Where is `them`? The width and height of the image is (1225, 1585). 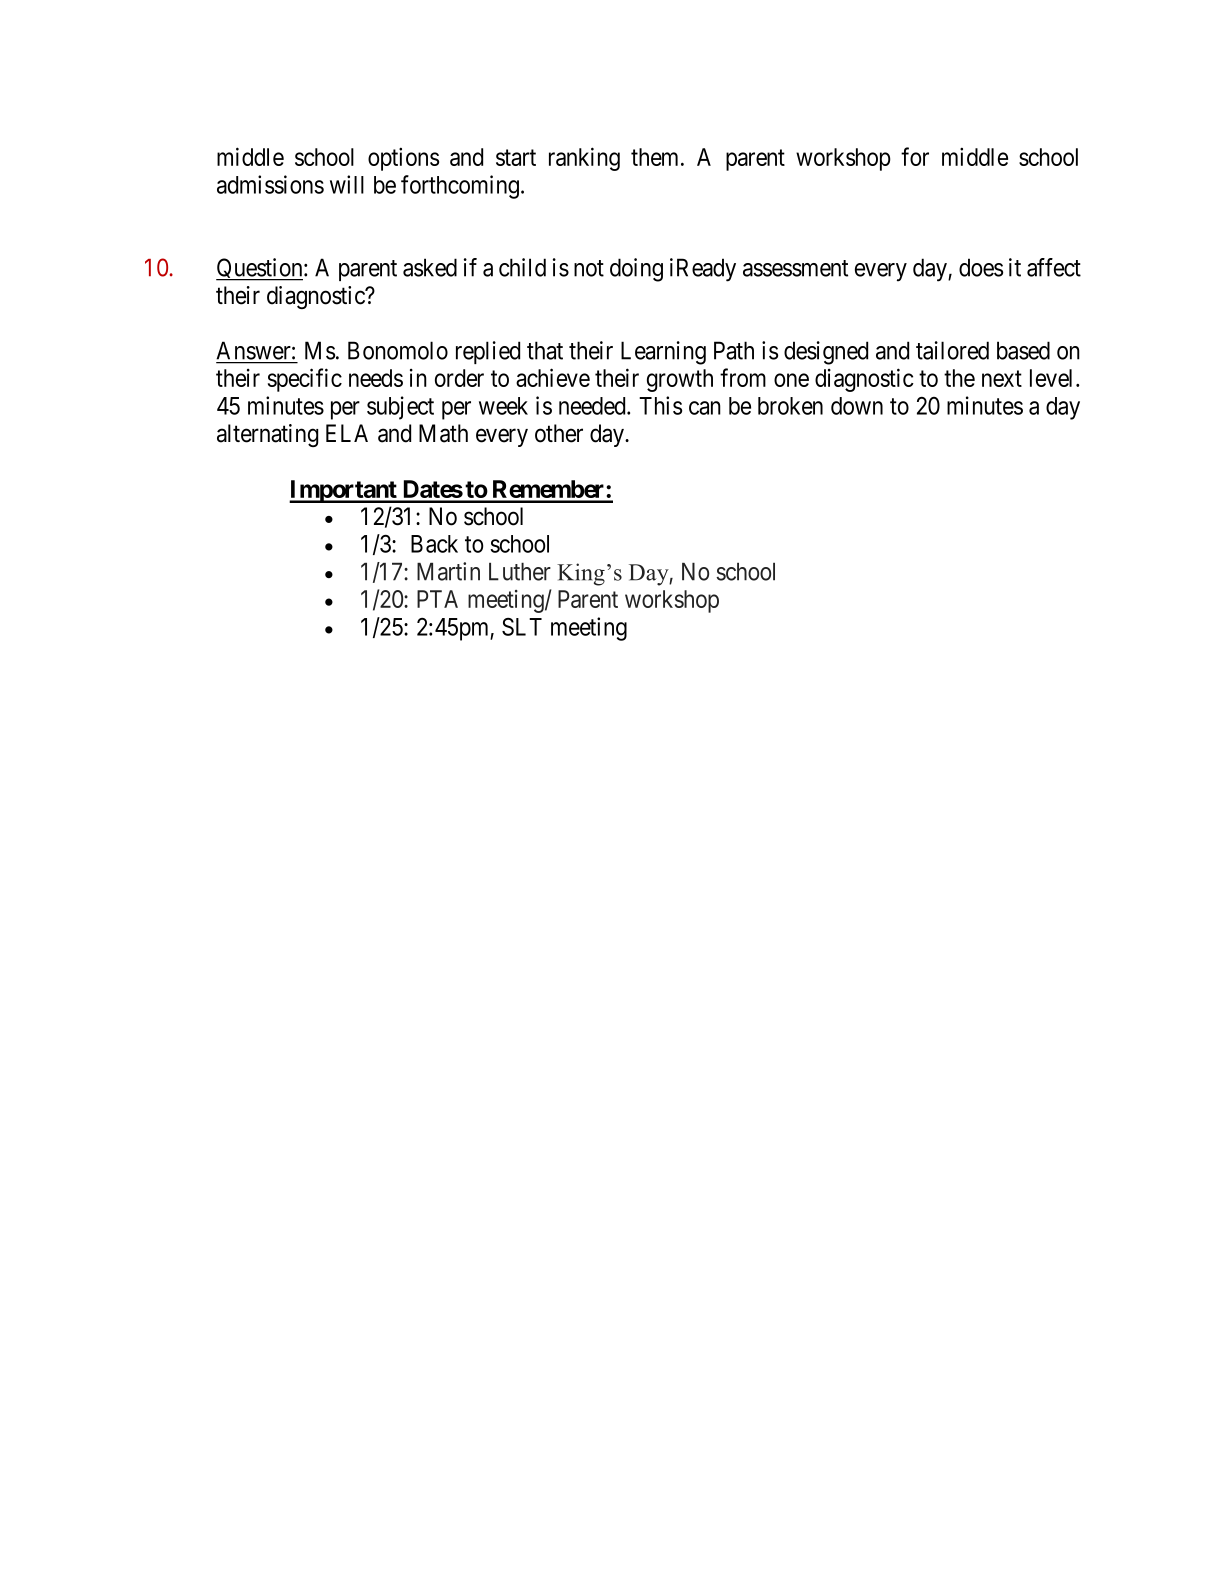
them is located at coordinates (656, 157).
